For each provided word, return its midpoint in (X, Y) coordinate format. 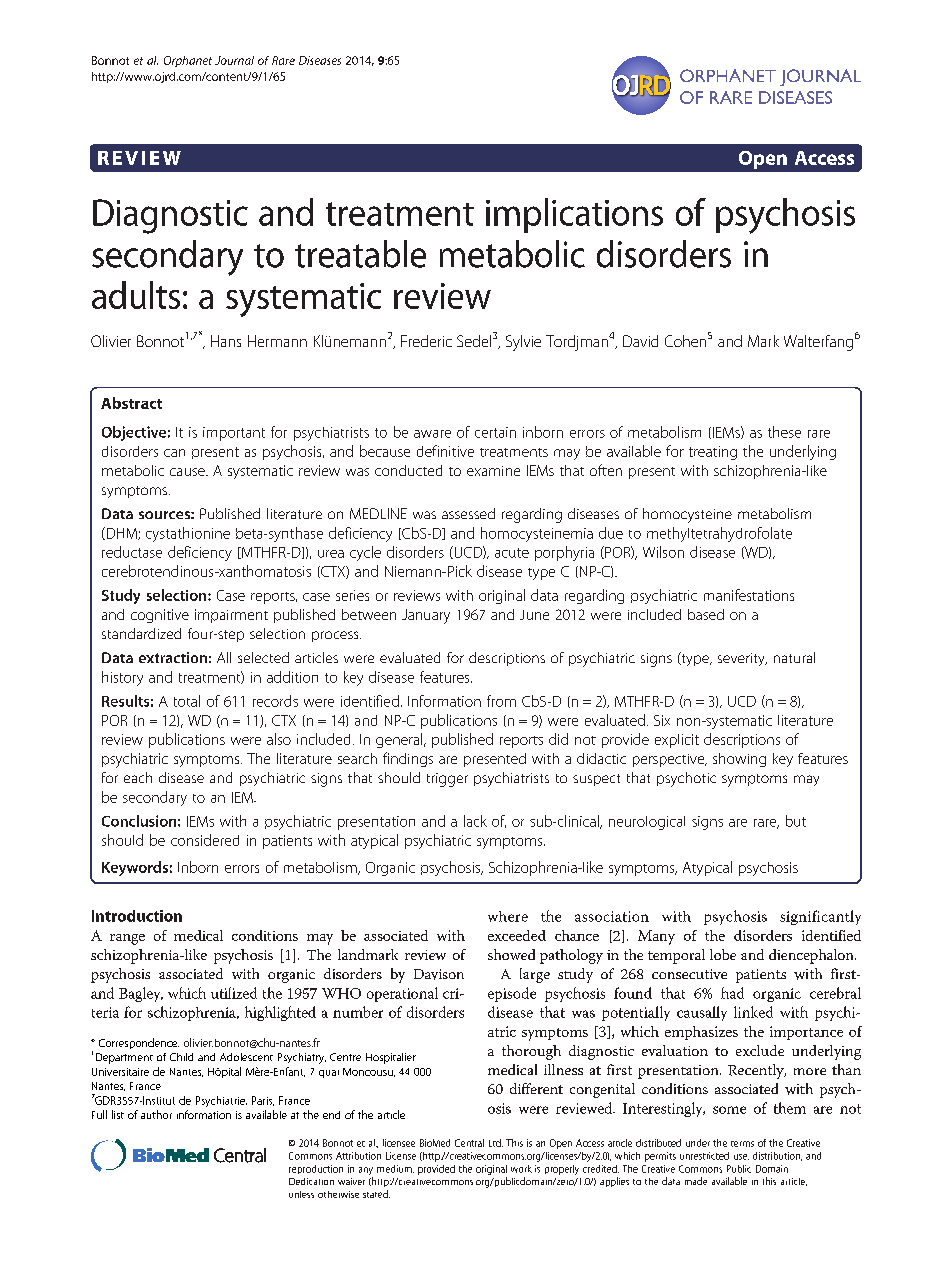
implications (574, 215)
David (640, 341)
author (156, 1114)
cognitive (160, 616)
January (426, 616)
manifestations (749, 595)
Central (469, 1143)
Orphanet (188, 61)
